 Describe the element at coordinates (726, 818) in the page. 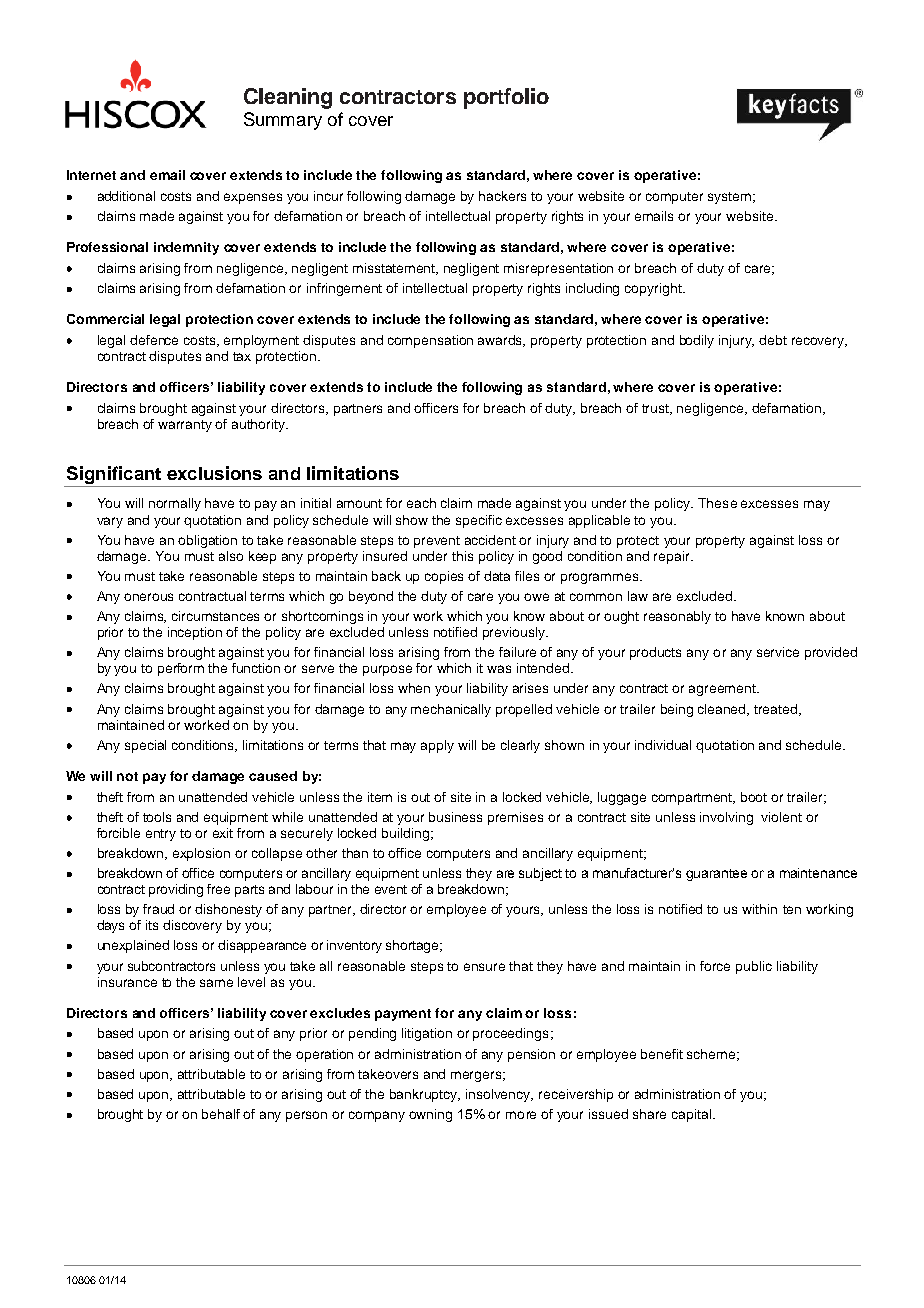

I see `involving` at that location.
